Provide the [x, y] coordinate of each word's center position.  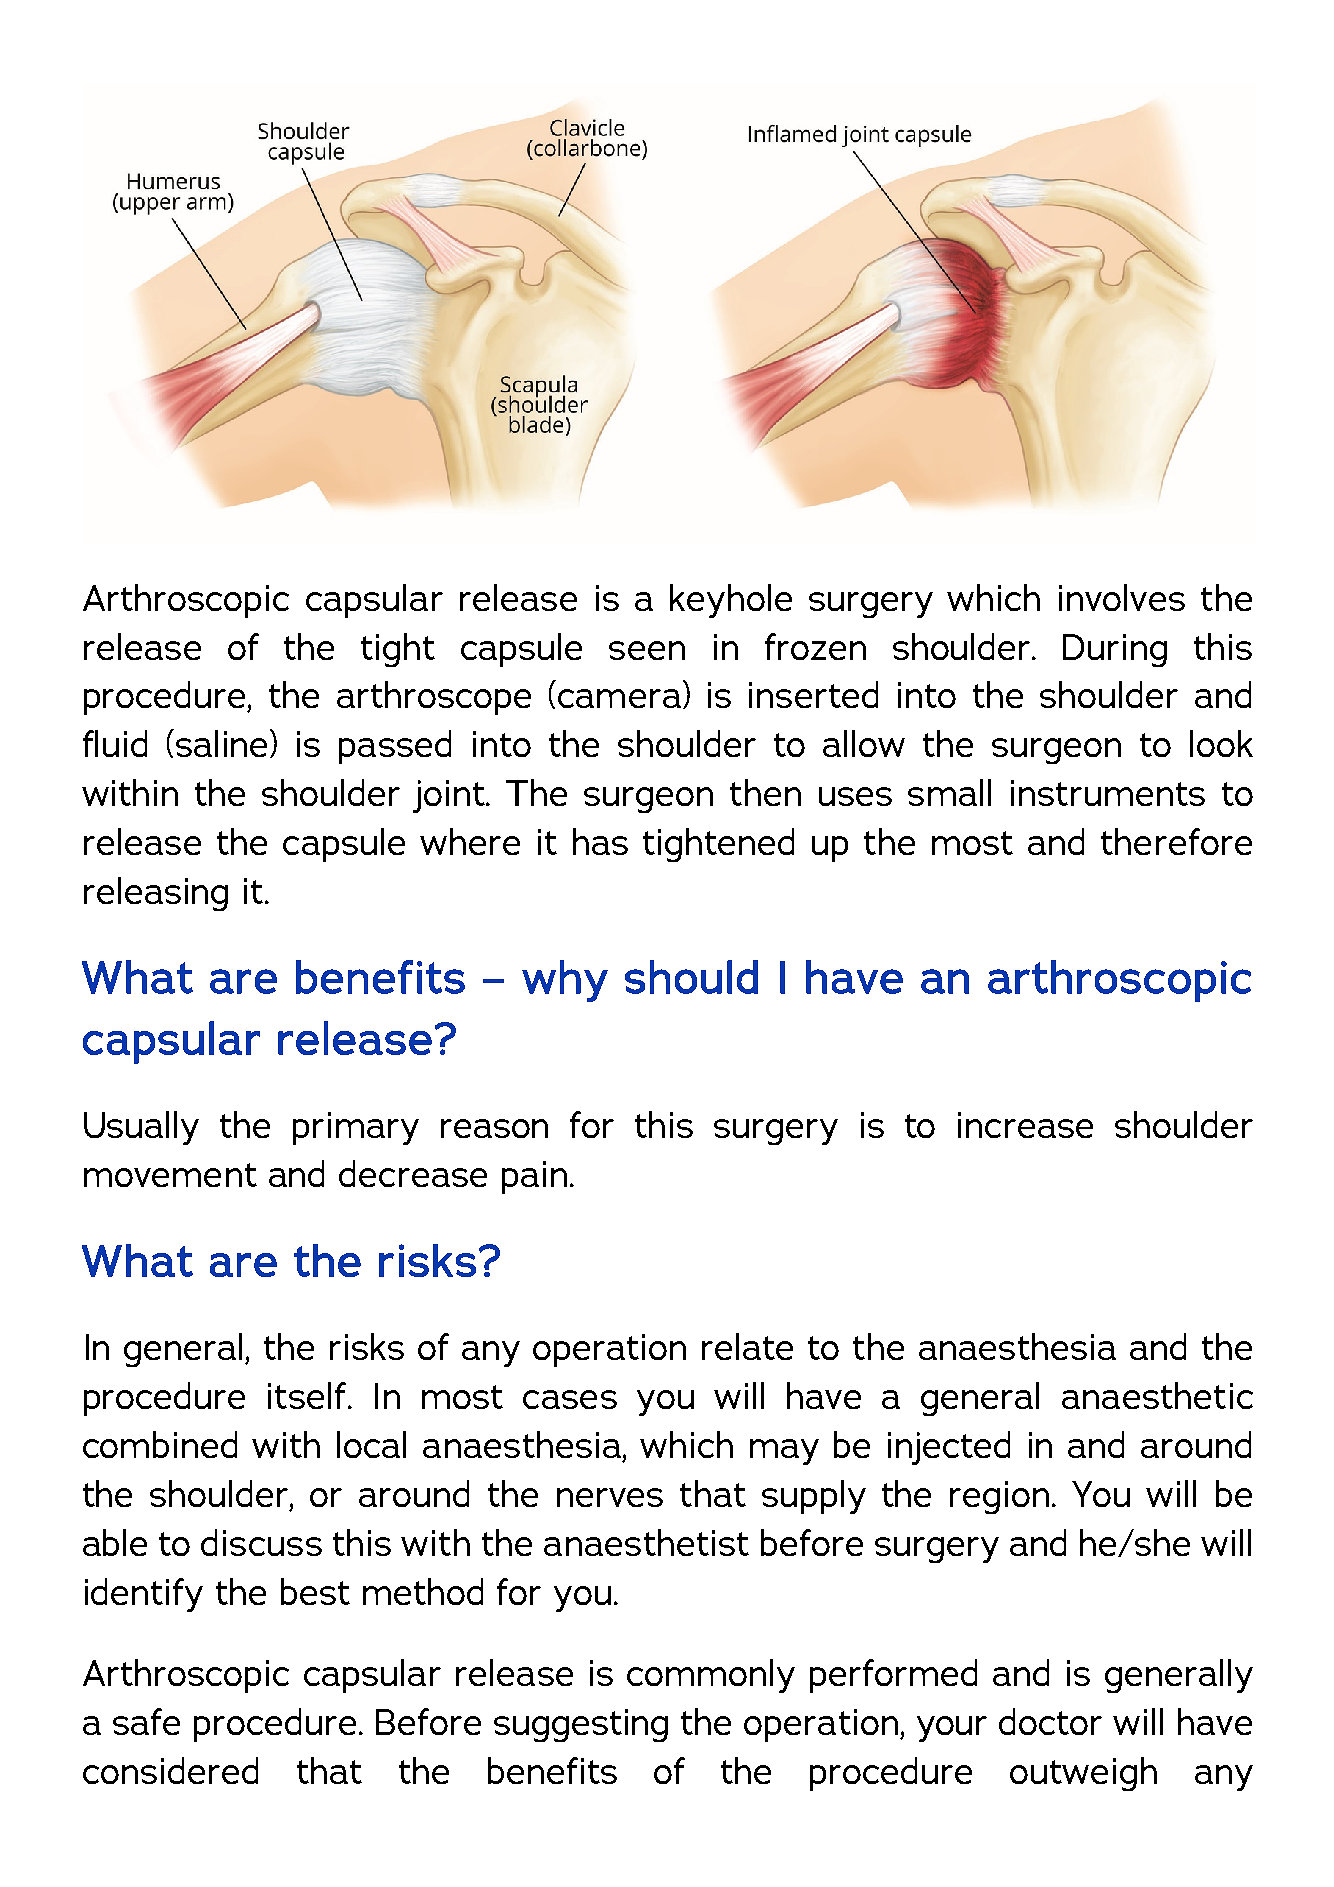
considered [170, 1770]
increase [1025, 1125]
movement [170, 1175]
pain [534, 1177]
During [1115, 650]
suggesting [581, 1725]
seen [647, 650]
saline [223, 743]
